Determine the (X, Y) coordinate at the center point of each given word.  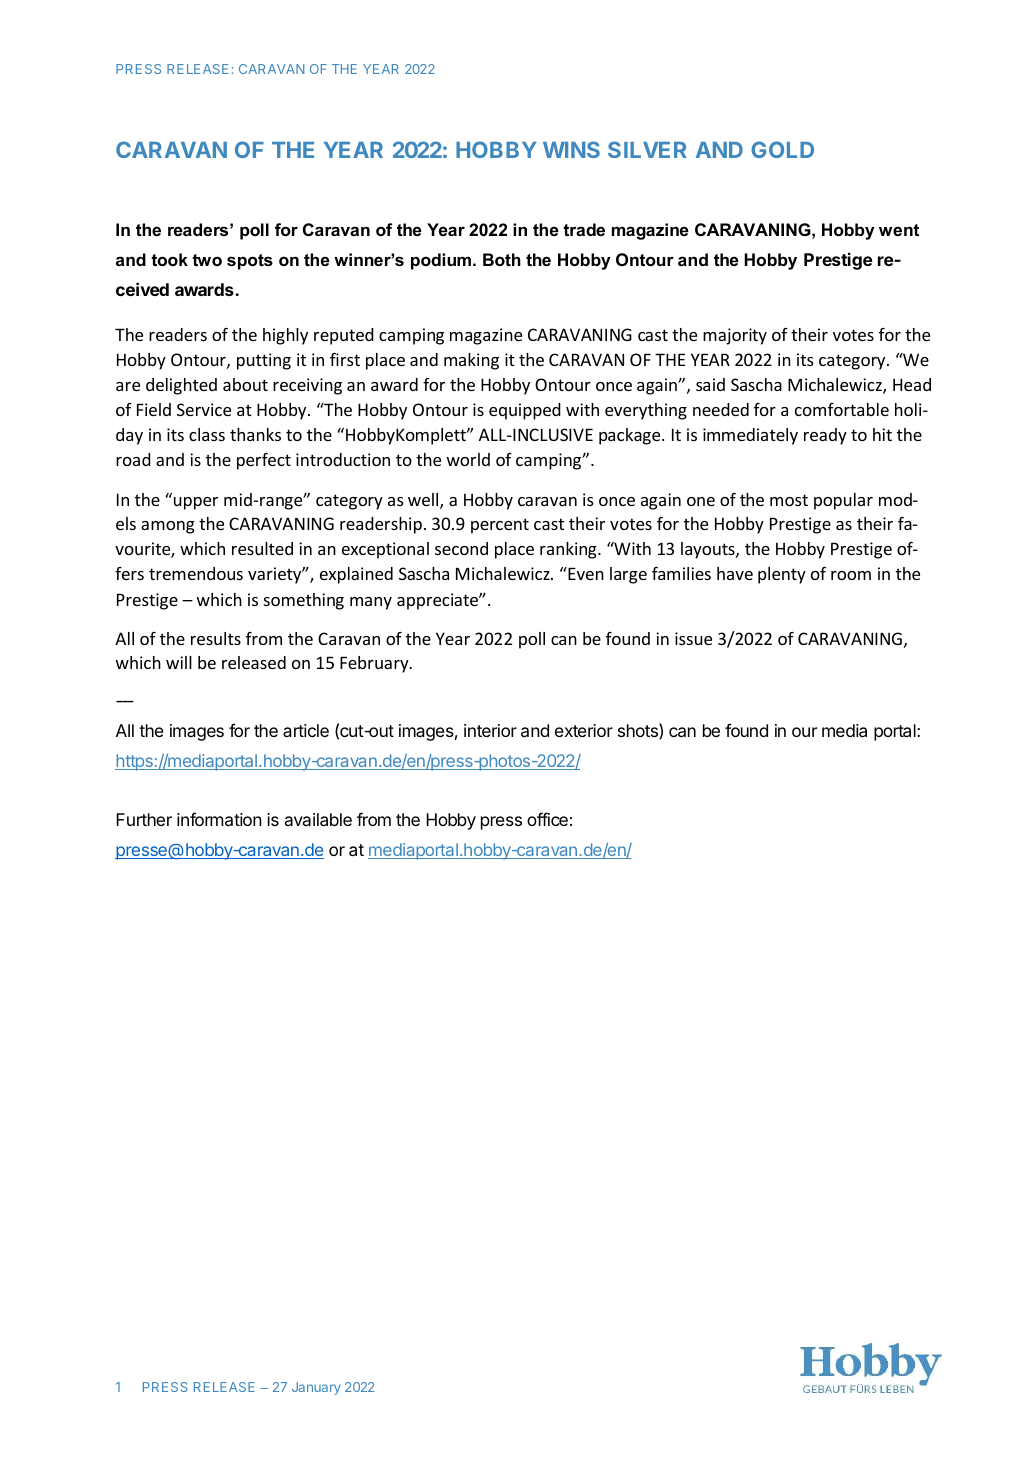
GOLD (782, 149)
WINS (571, 149)
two (207, 260)
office (547, 819)
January (316, 1388)
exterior (584, 730)
